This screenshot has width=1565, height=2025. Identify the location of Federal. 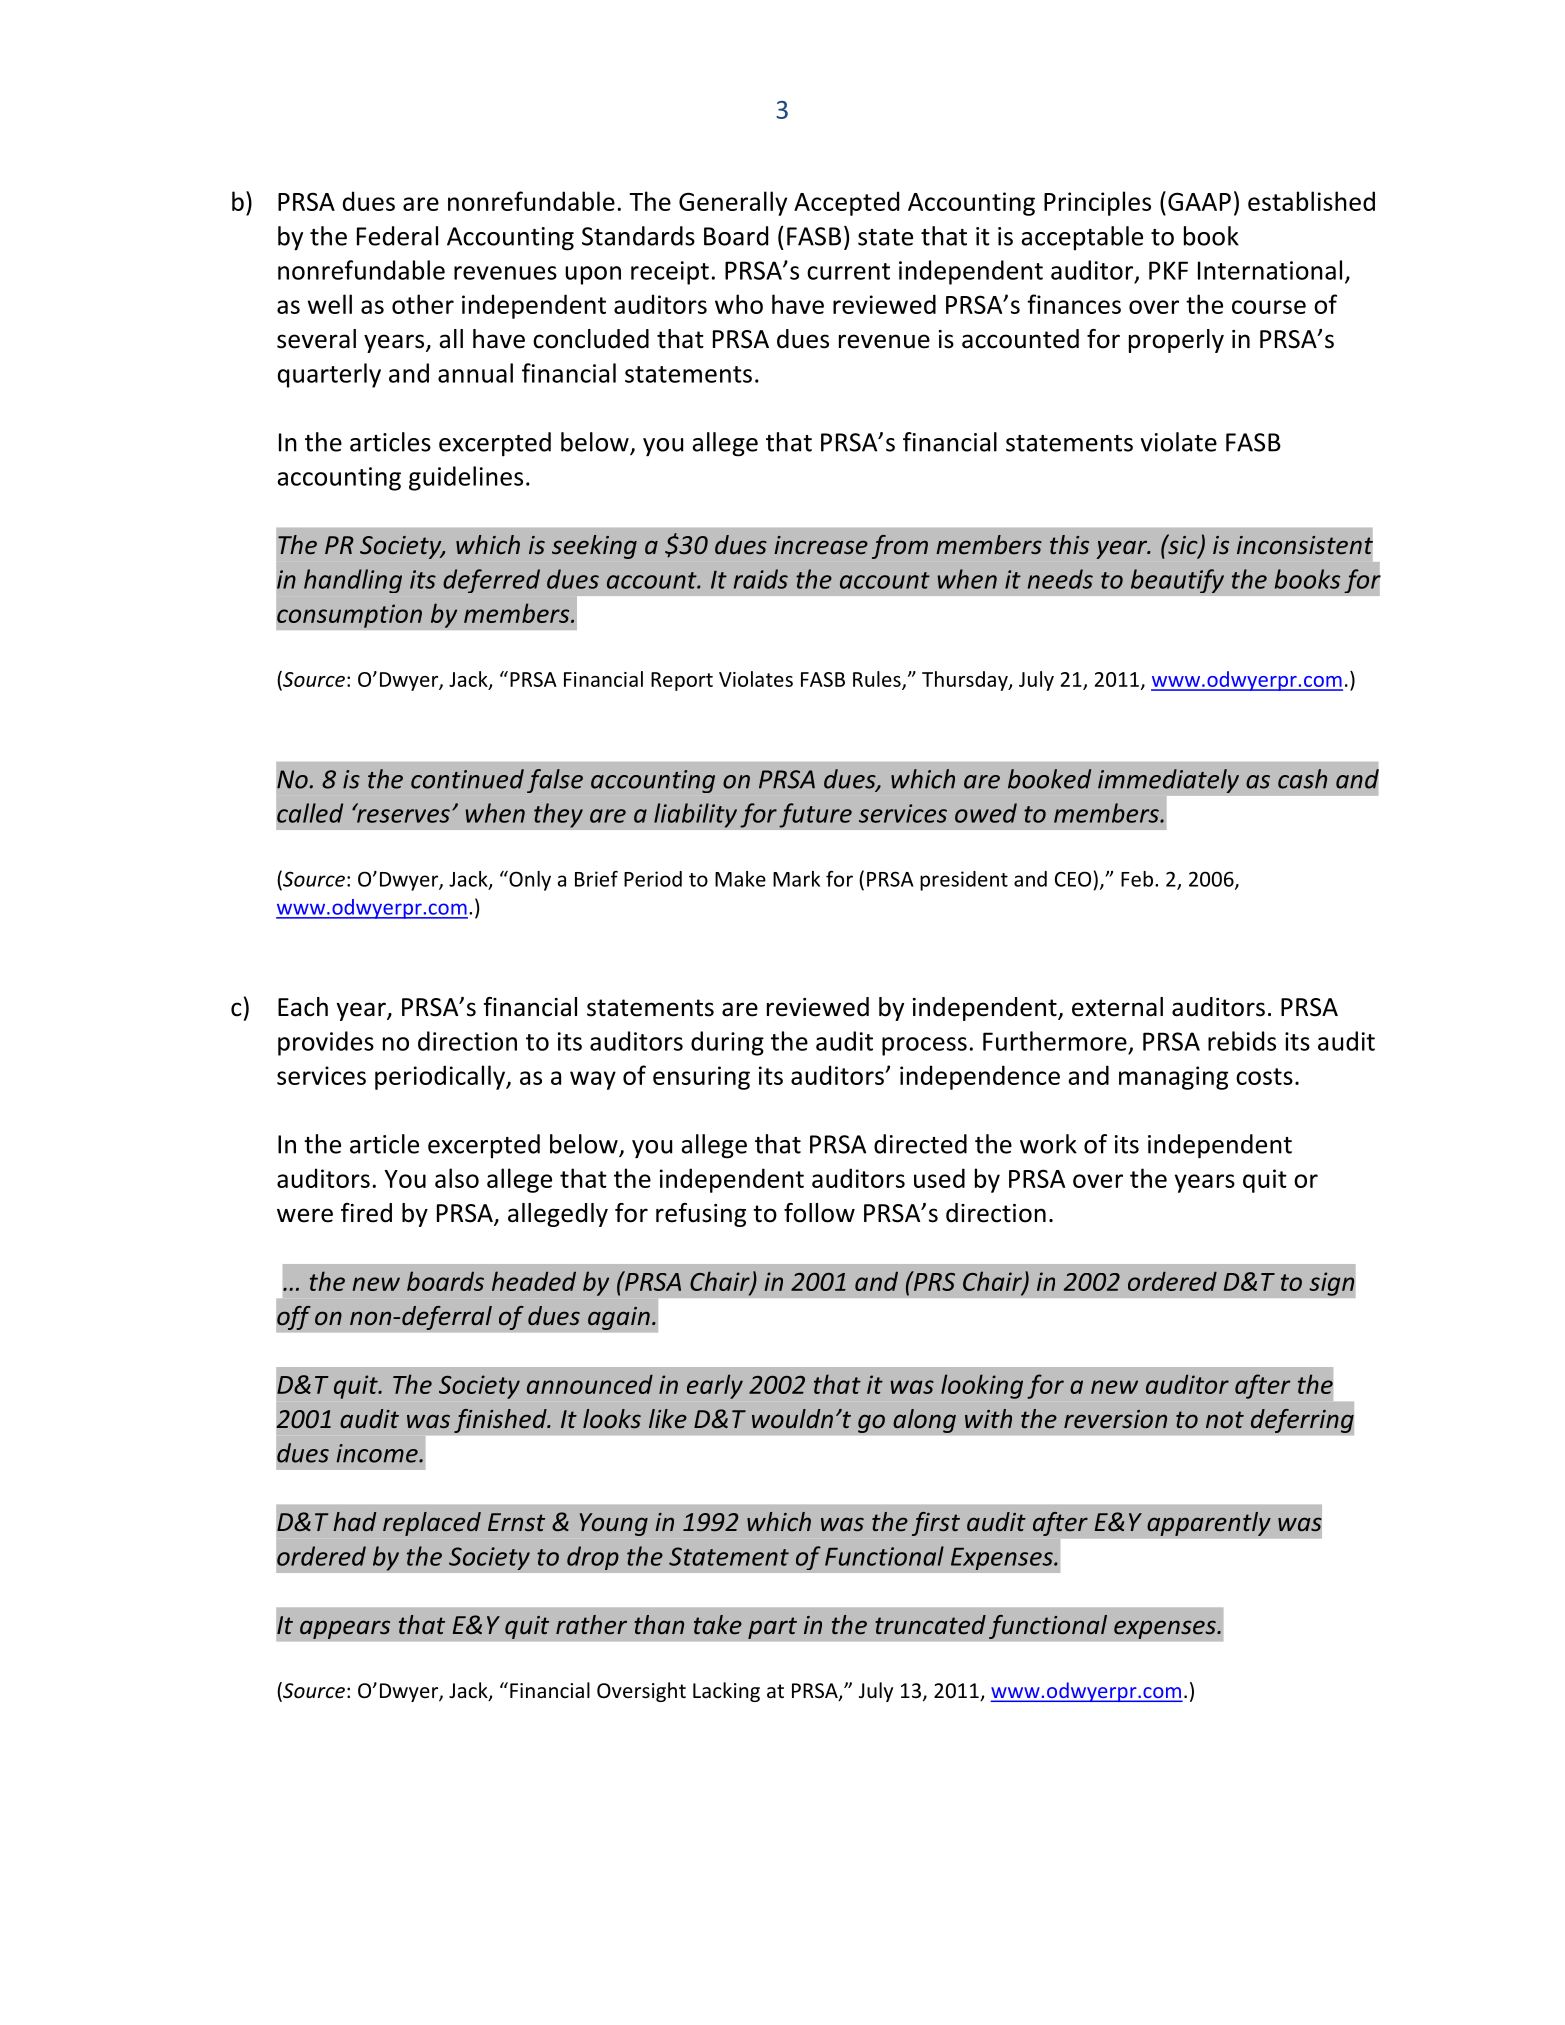
(397, 236).
